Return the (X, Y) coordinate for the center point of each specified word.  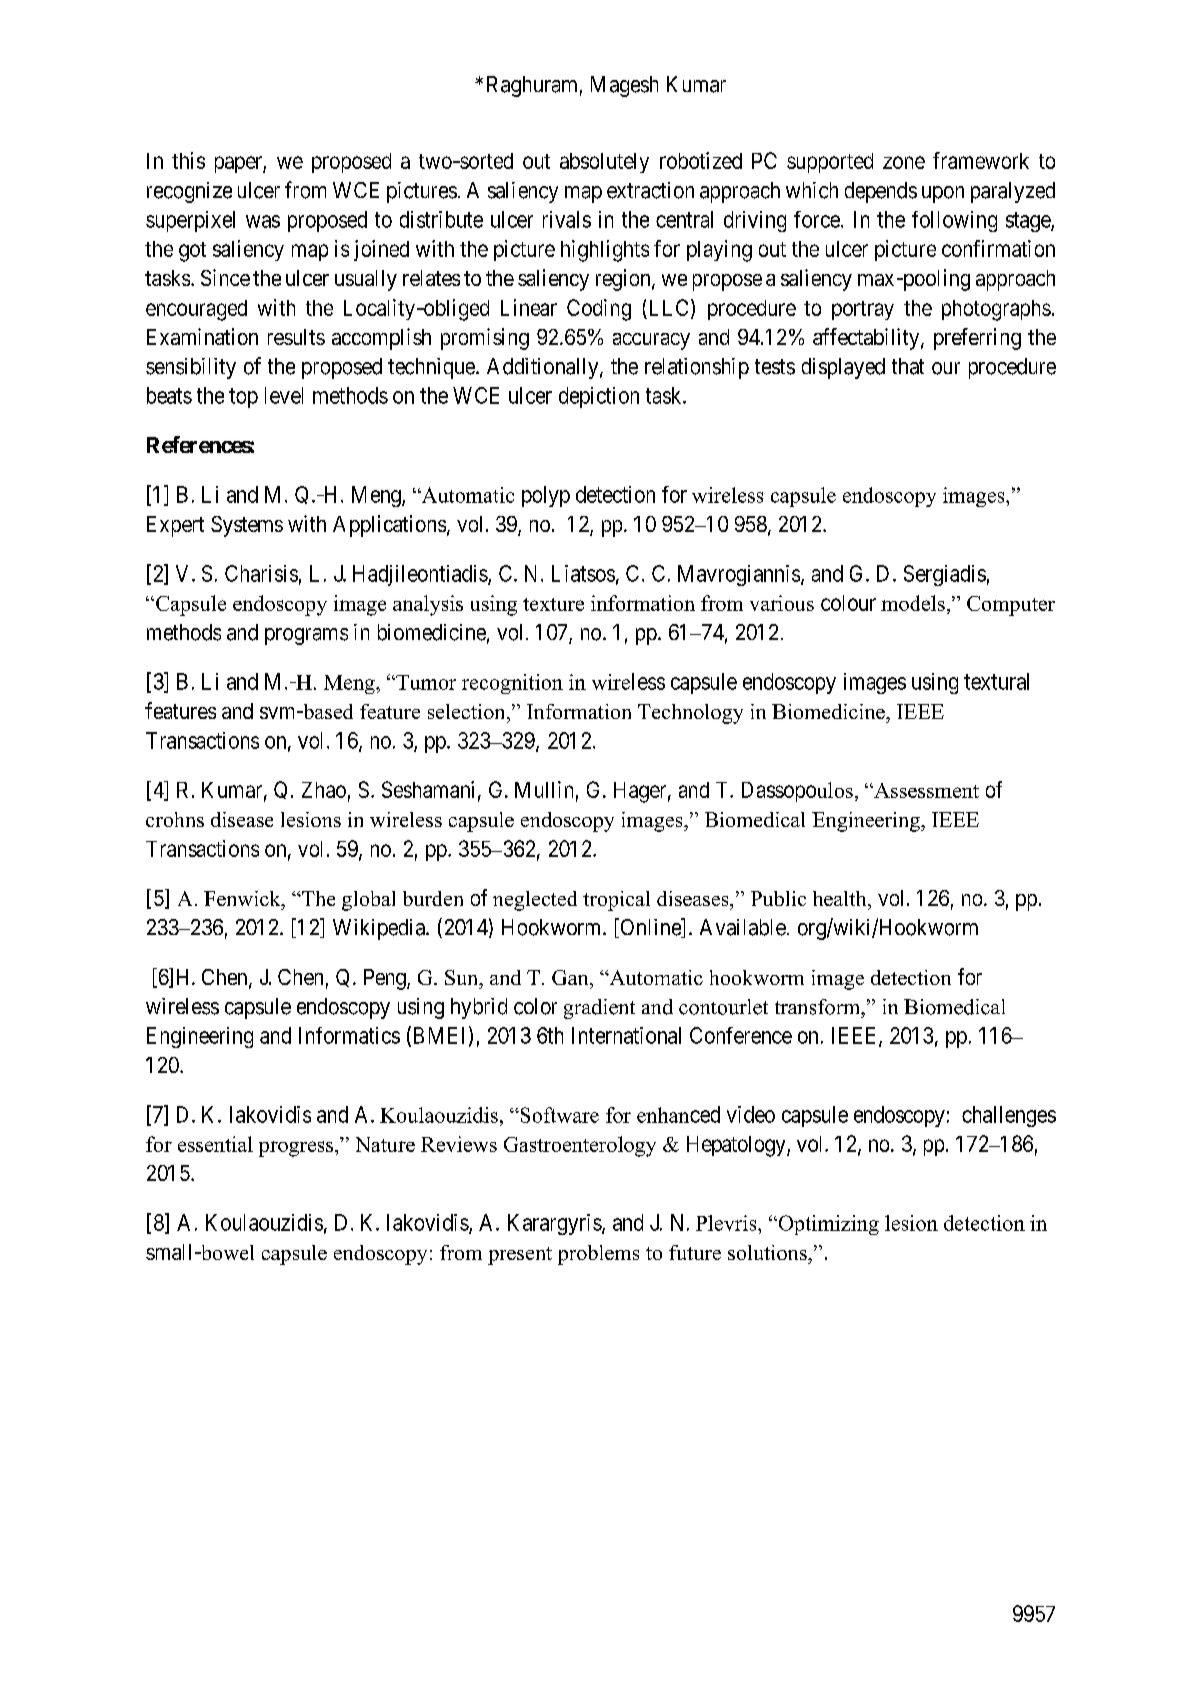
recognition (512, 684)
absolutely (604, 163)
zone (904, 162)
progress (297, 1149)
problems (598, 1255)
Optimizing (827, 1225)
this (188, 160)
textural (996, 681)
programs (306, 636)
